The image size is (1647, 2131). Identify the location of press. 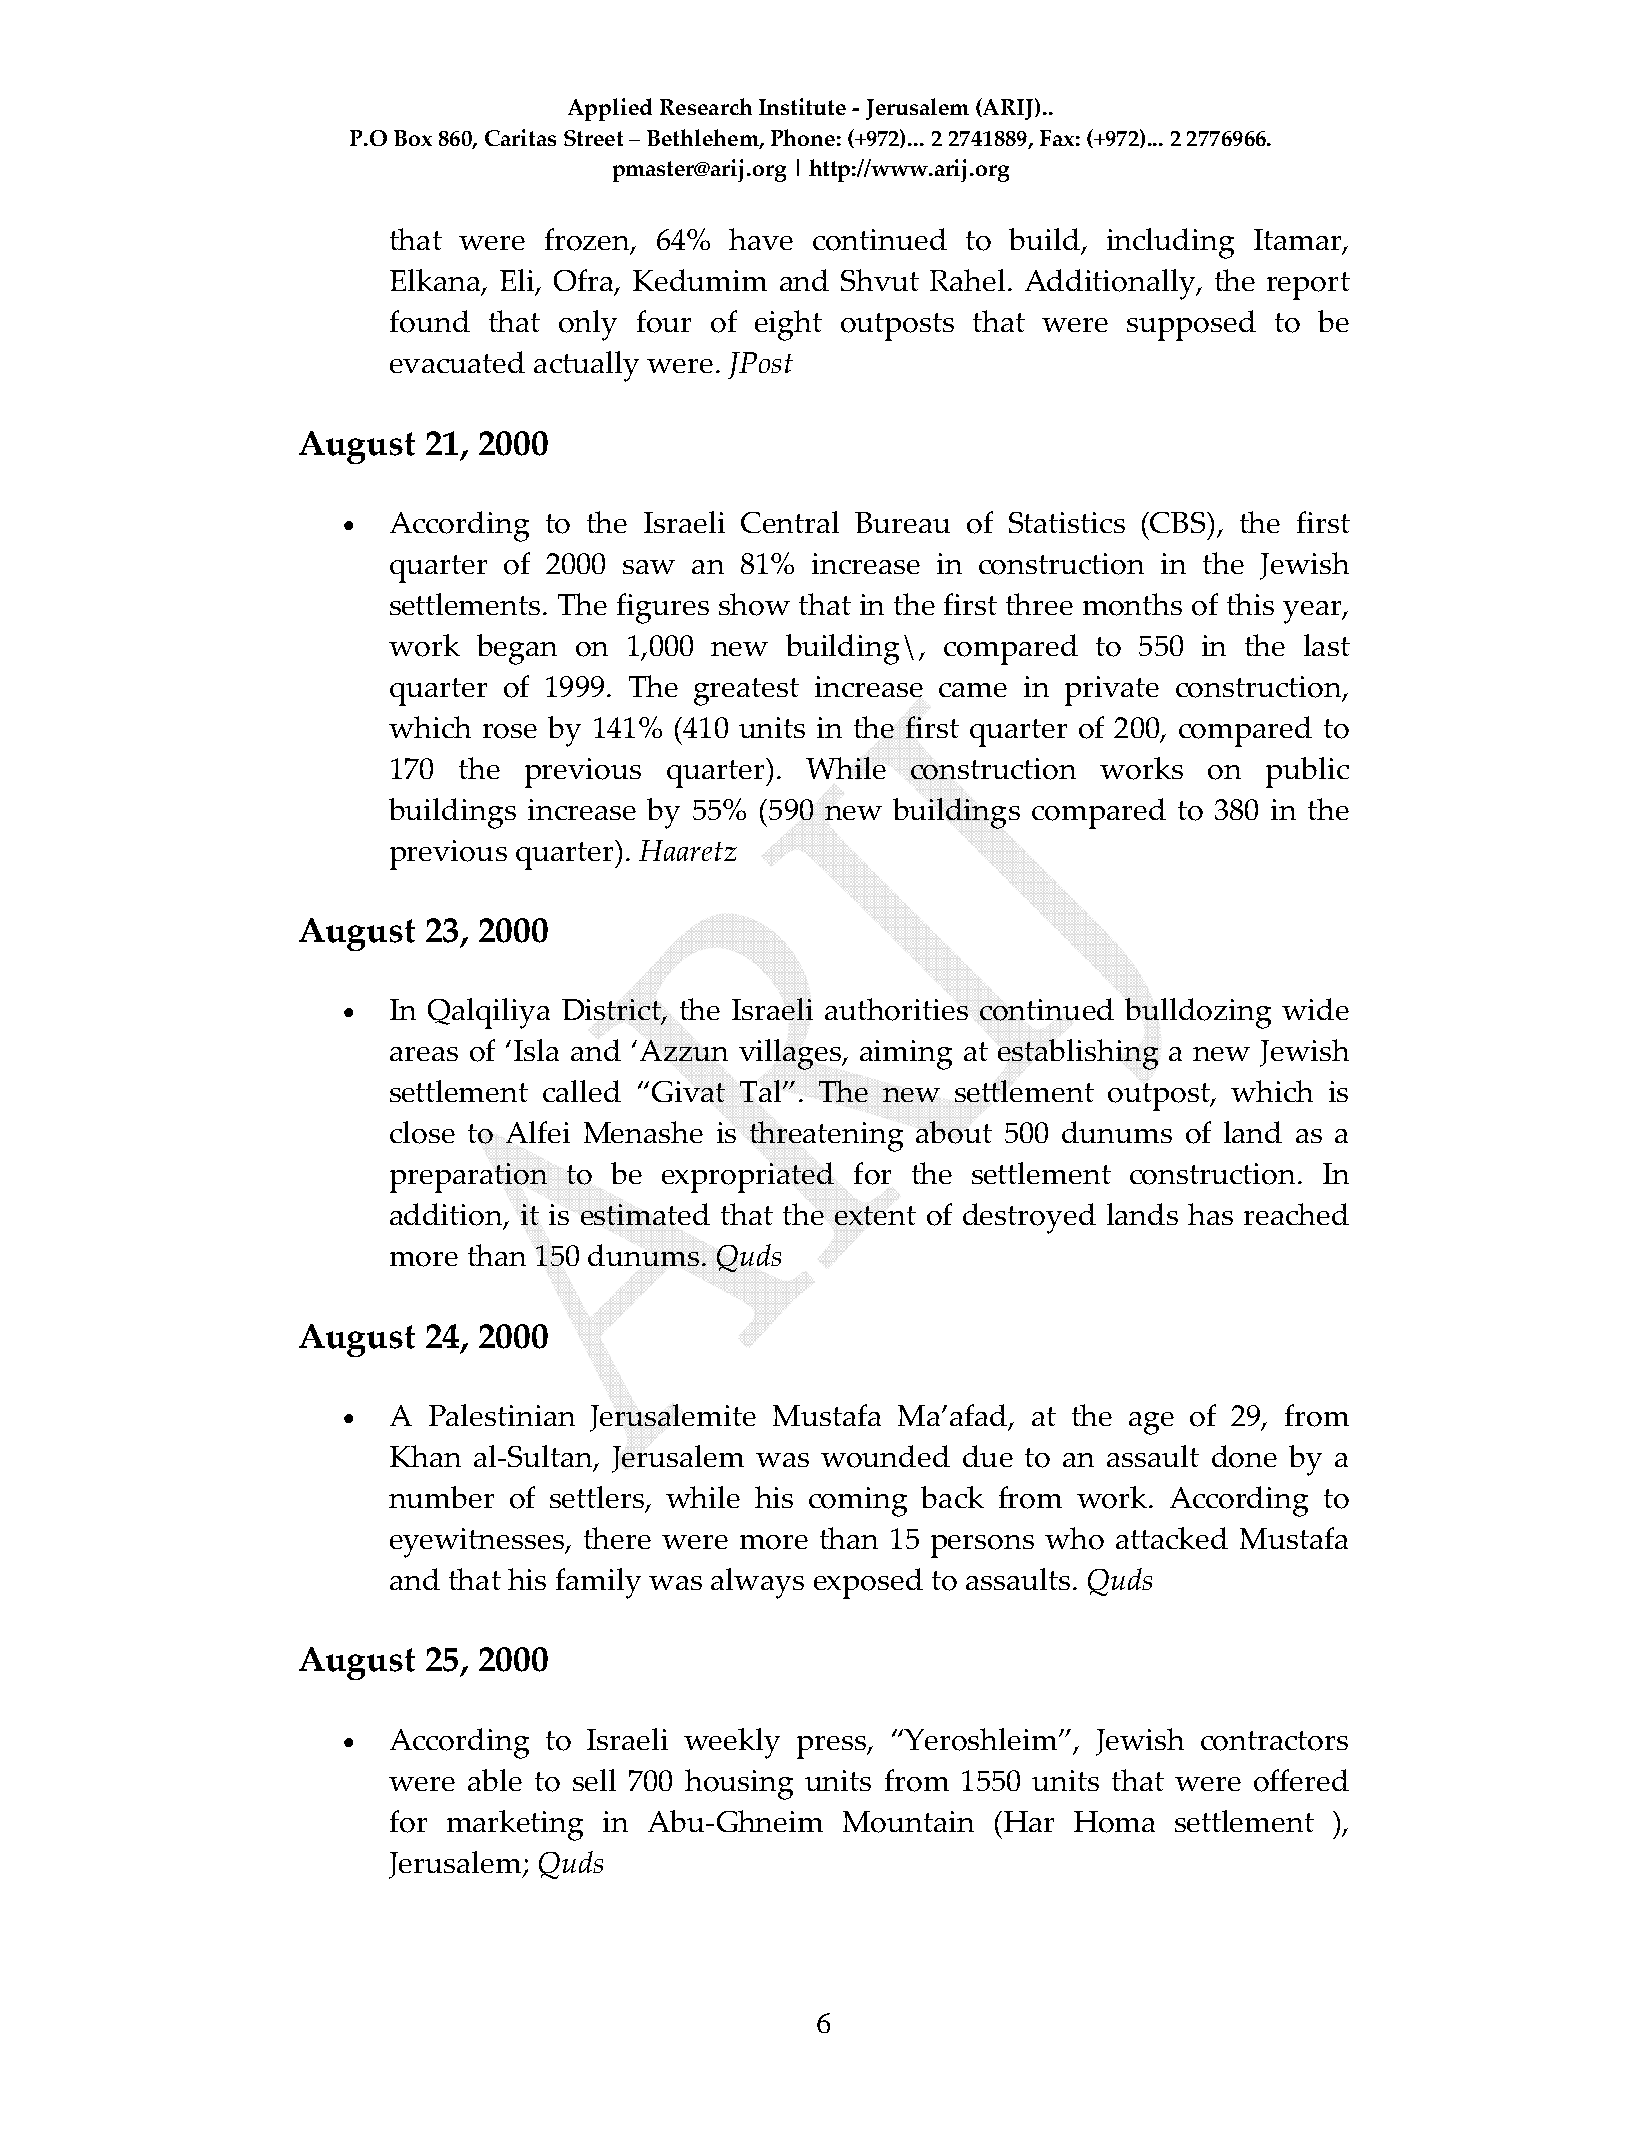
(833, 1747).
